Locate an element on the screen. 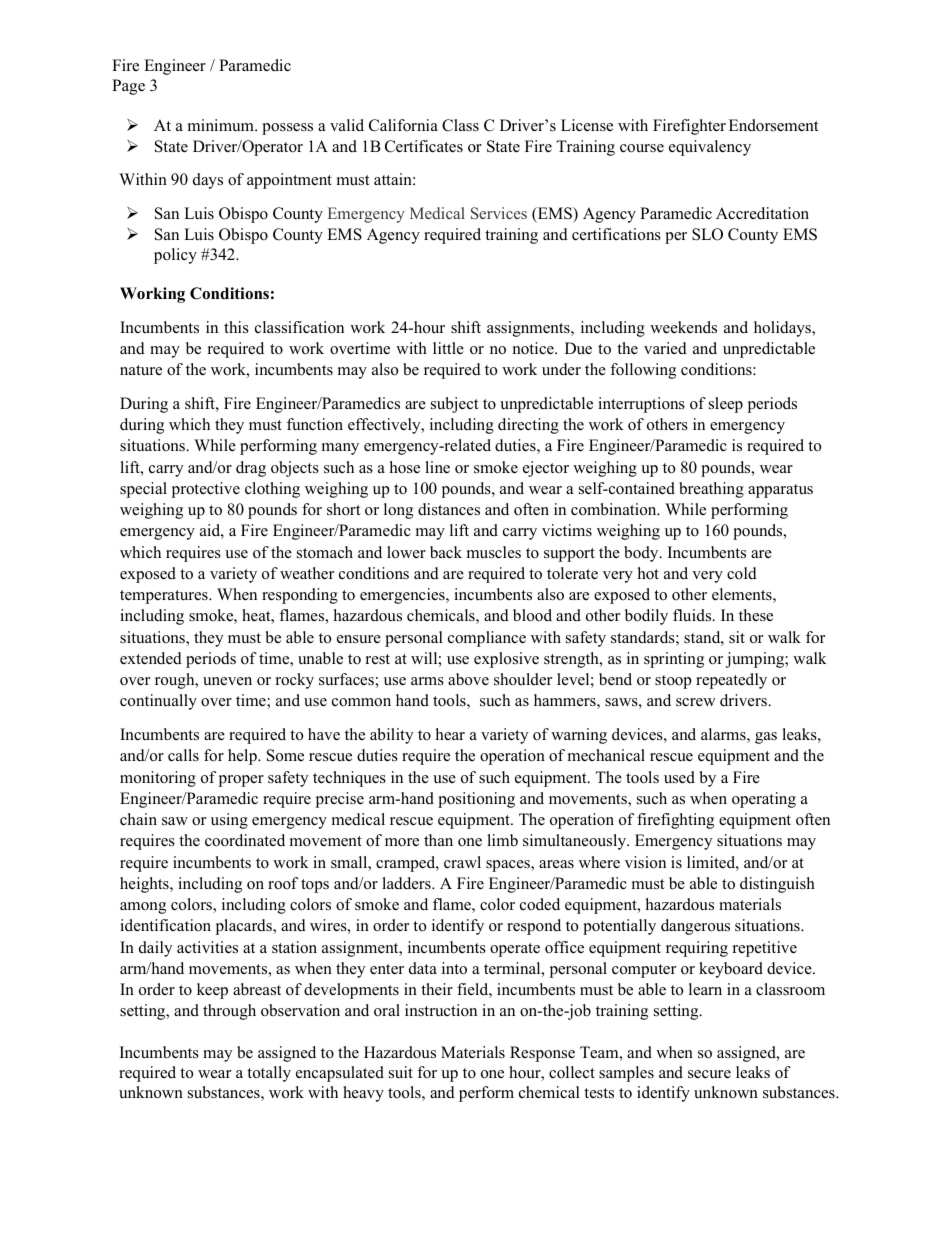  suit is located at coordinates (401, 1072).
